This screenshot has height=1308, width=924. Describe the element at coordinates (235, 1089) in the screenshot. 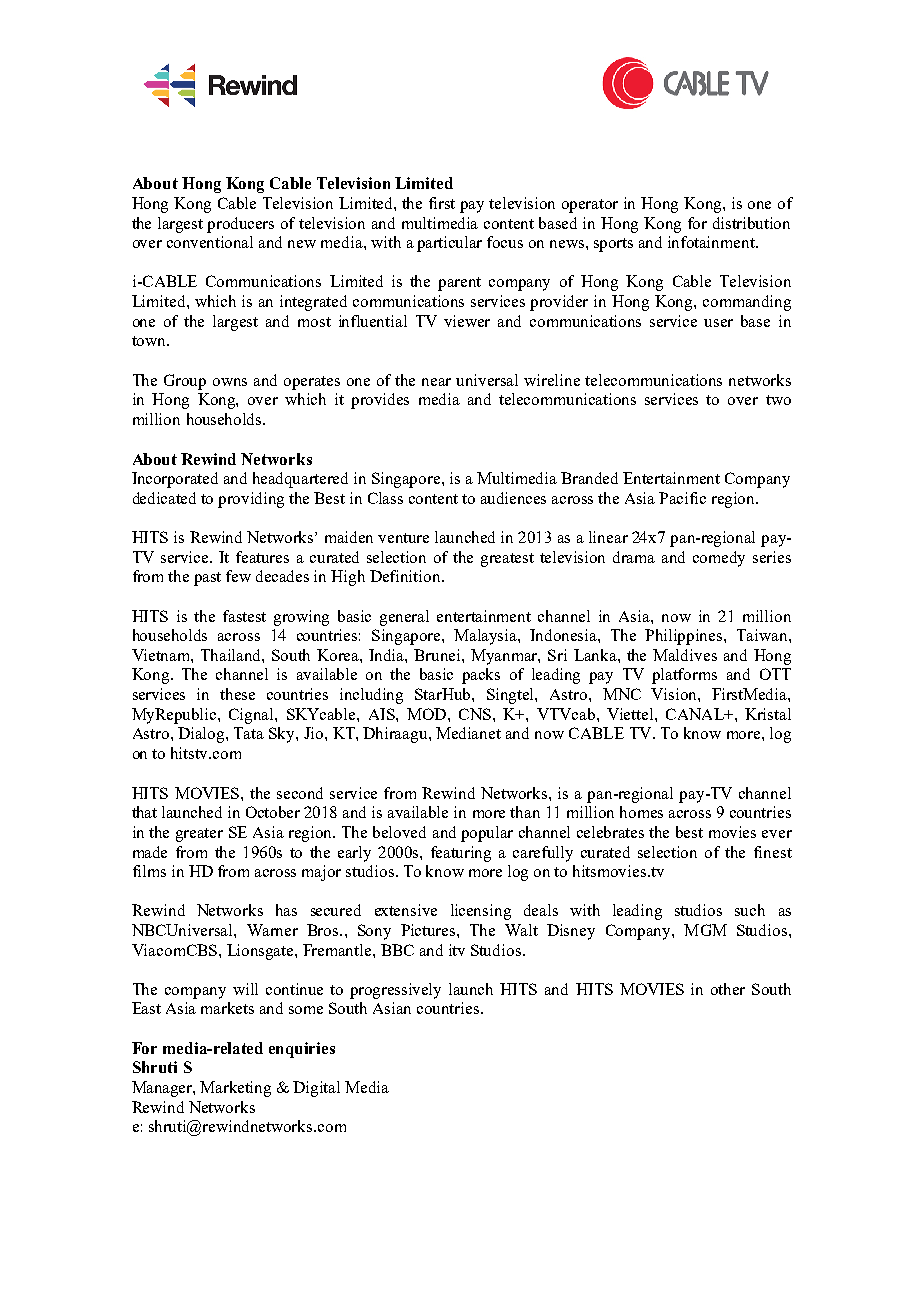

I see `Marketing` at that location.
